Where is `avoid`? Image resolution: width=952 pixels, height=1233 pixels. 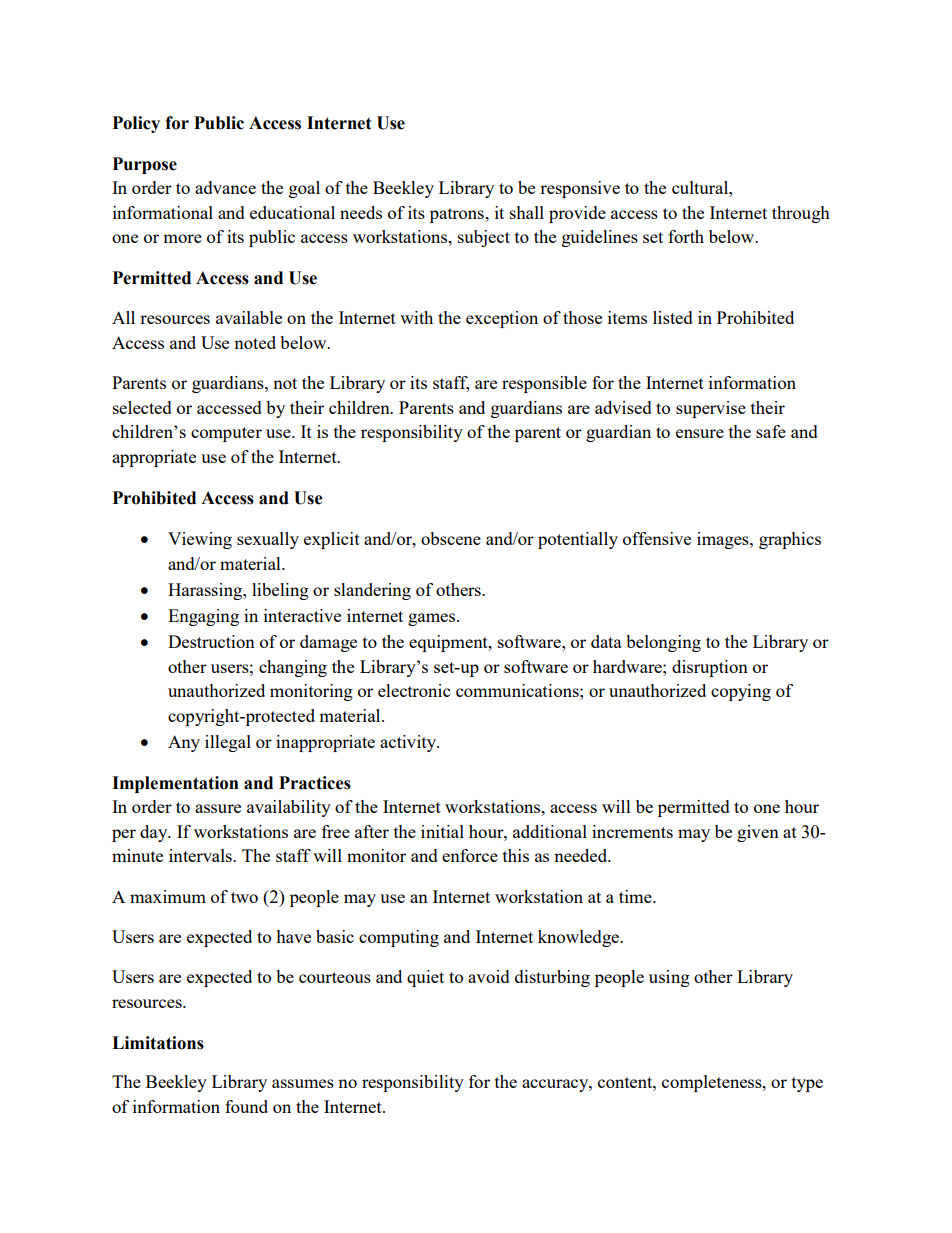
avoid is located at coordinates (489, 976).
